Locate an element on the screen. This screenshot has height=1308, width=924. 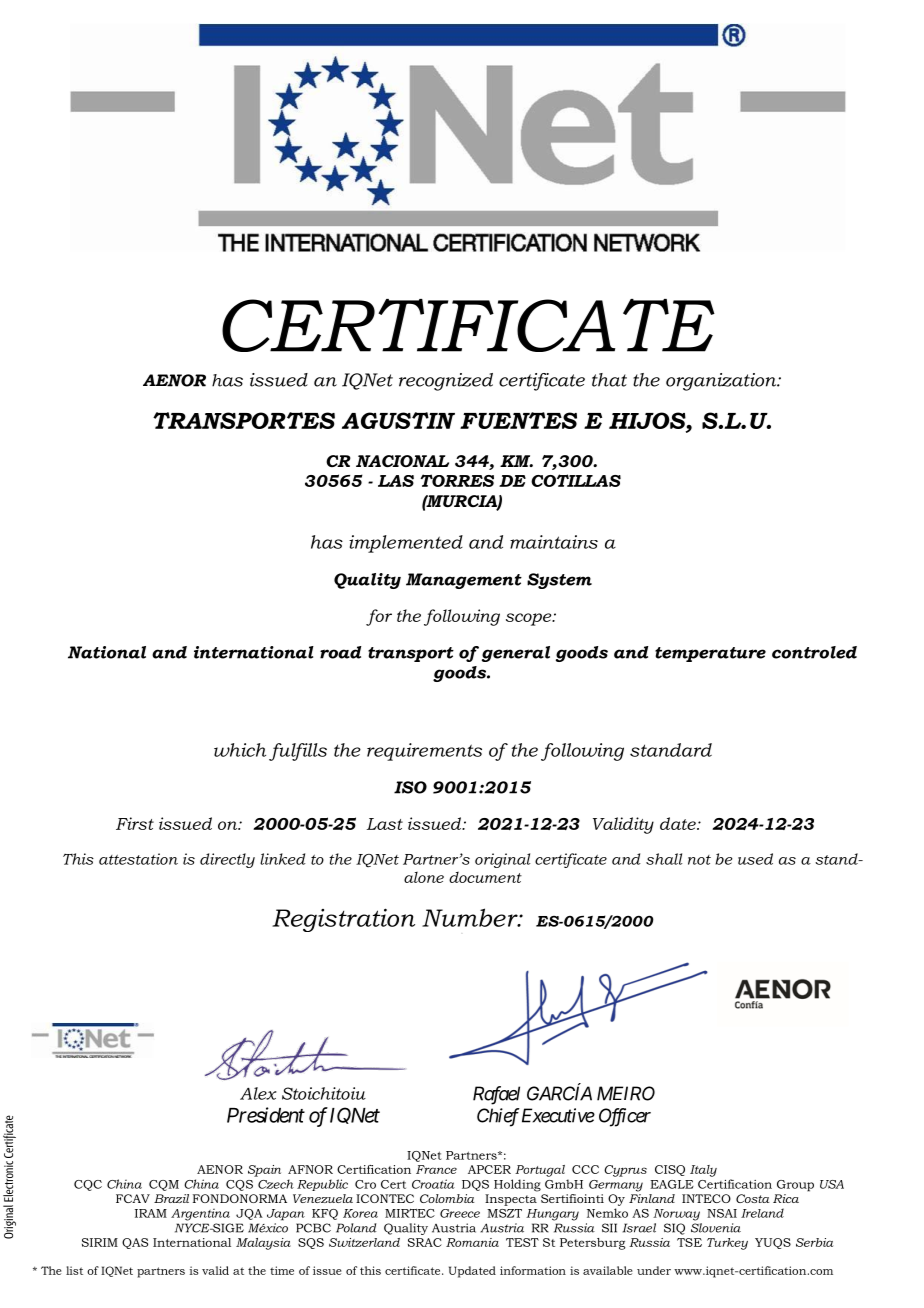
recognized is located at coordinates (446, 382).
